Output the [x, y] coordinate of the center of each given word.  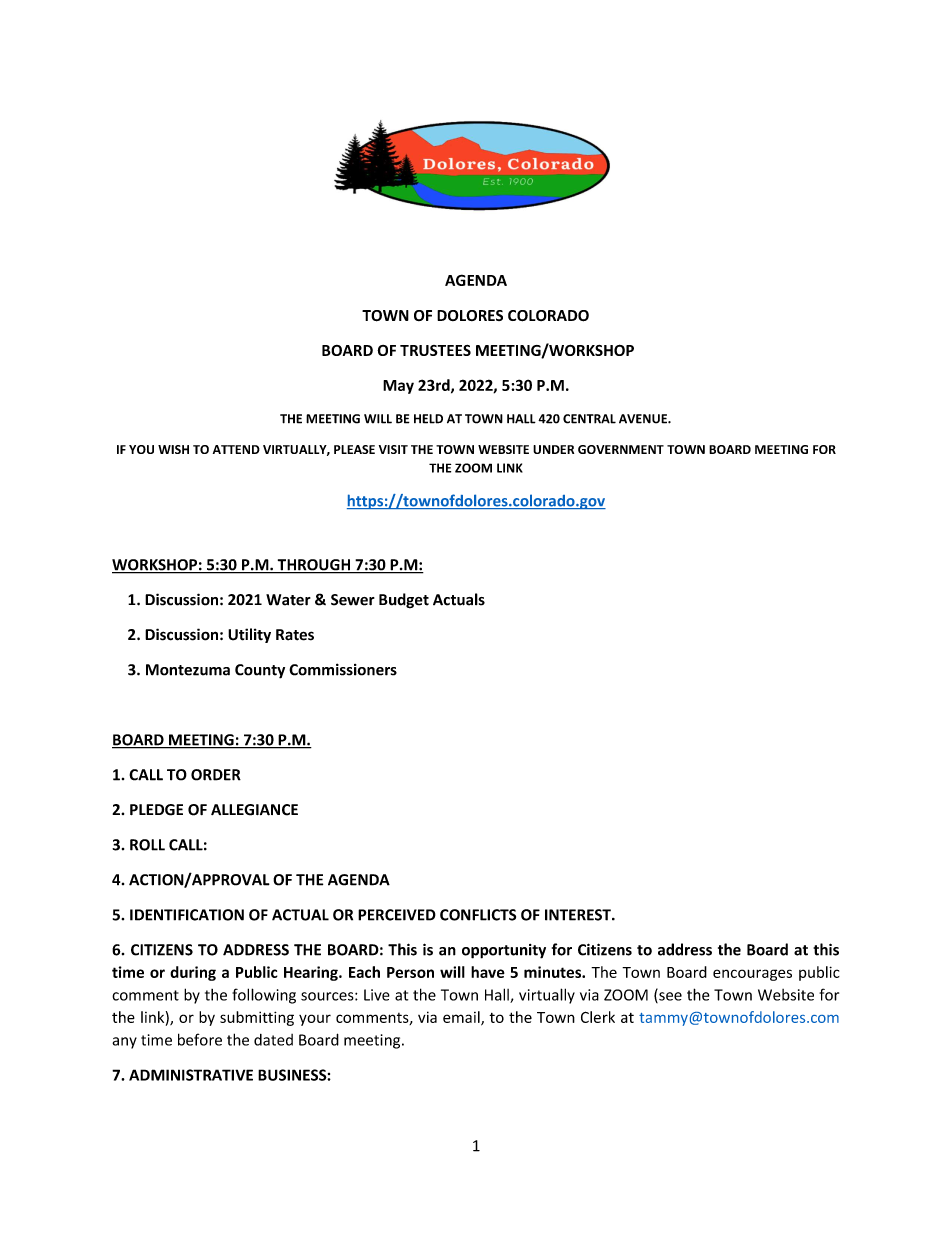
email [462, 1018]
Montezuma [188, 670]
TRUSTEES [435, 350]
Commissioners [343, 669]
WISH [173, 449]
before [200, 1039]
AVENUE [644, 419]
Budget [404, 601]
